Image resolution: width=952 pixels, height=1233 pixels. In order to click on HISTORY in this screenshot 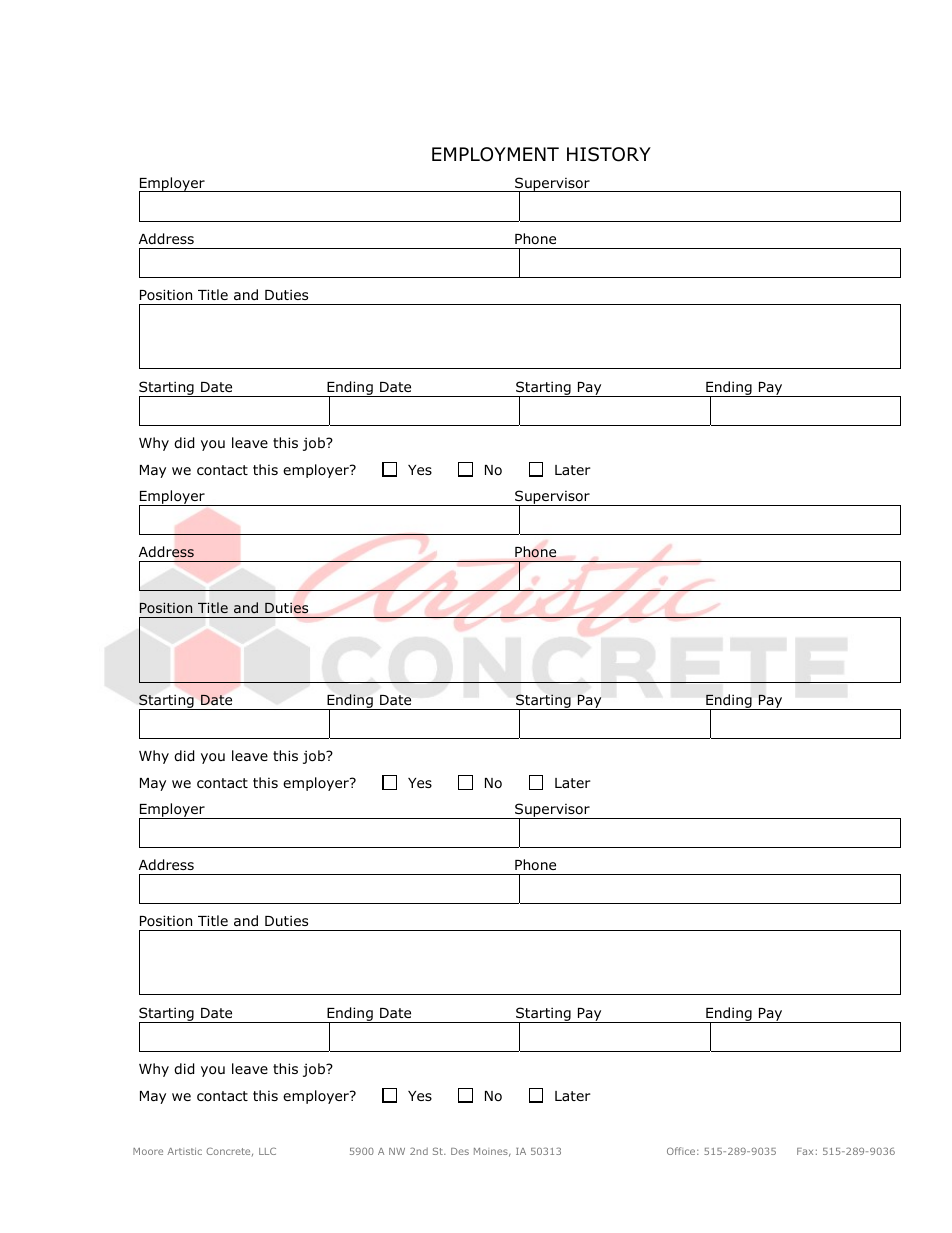, I will do `click(609, 154)`.
